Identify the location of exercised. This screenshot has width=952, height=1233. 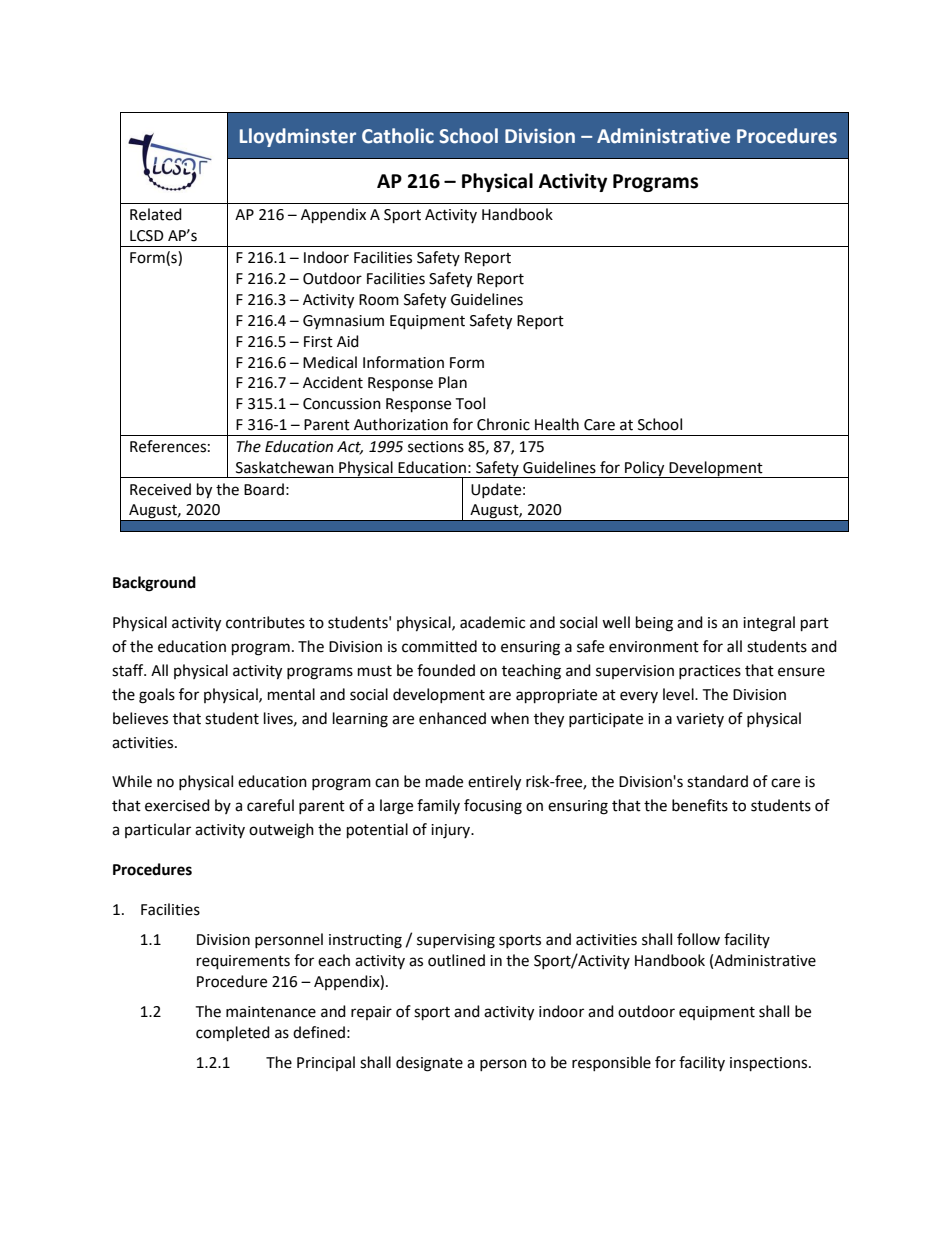
(177, 805).
